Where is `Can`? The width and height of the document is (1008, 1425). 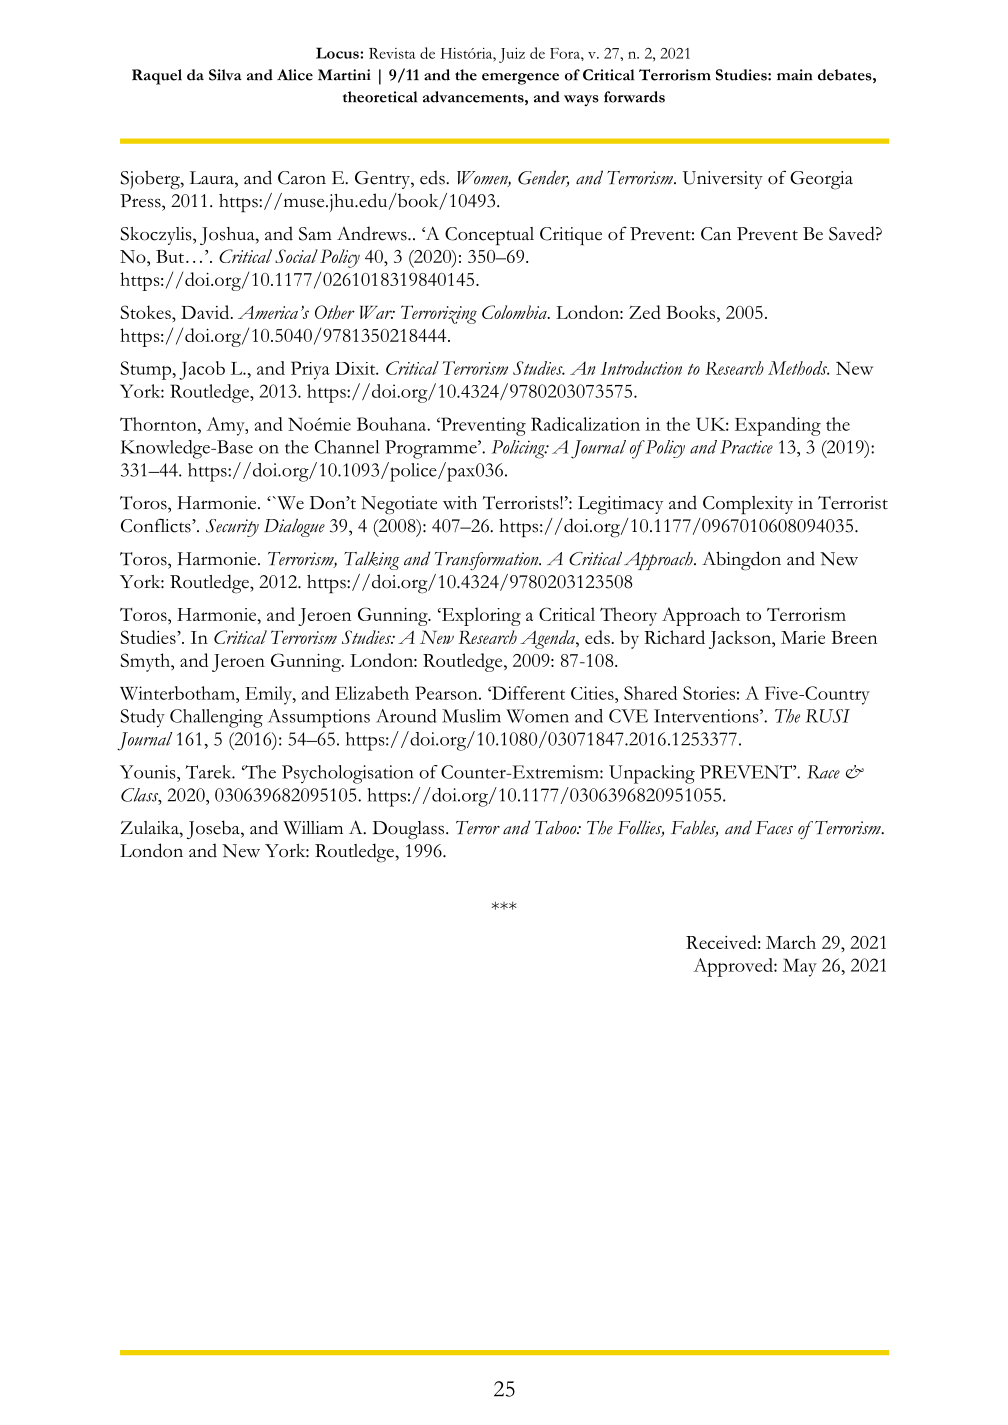
Can is located at coordinates (716, 234).
